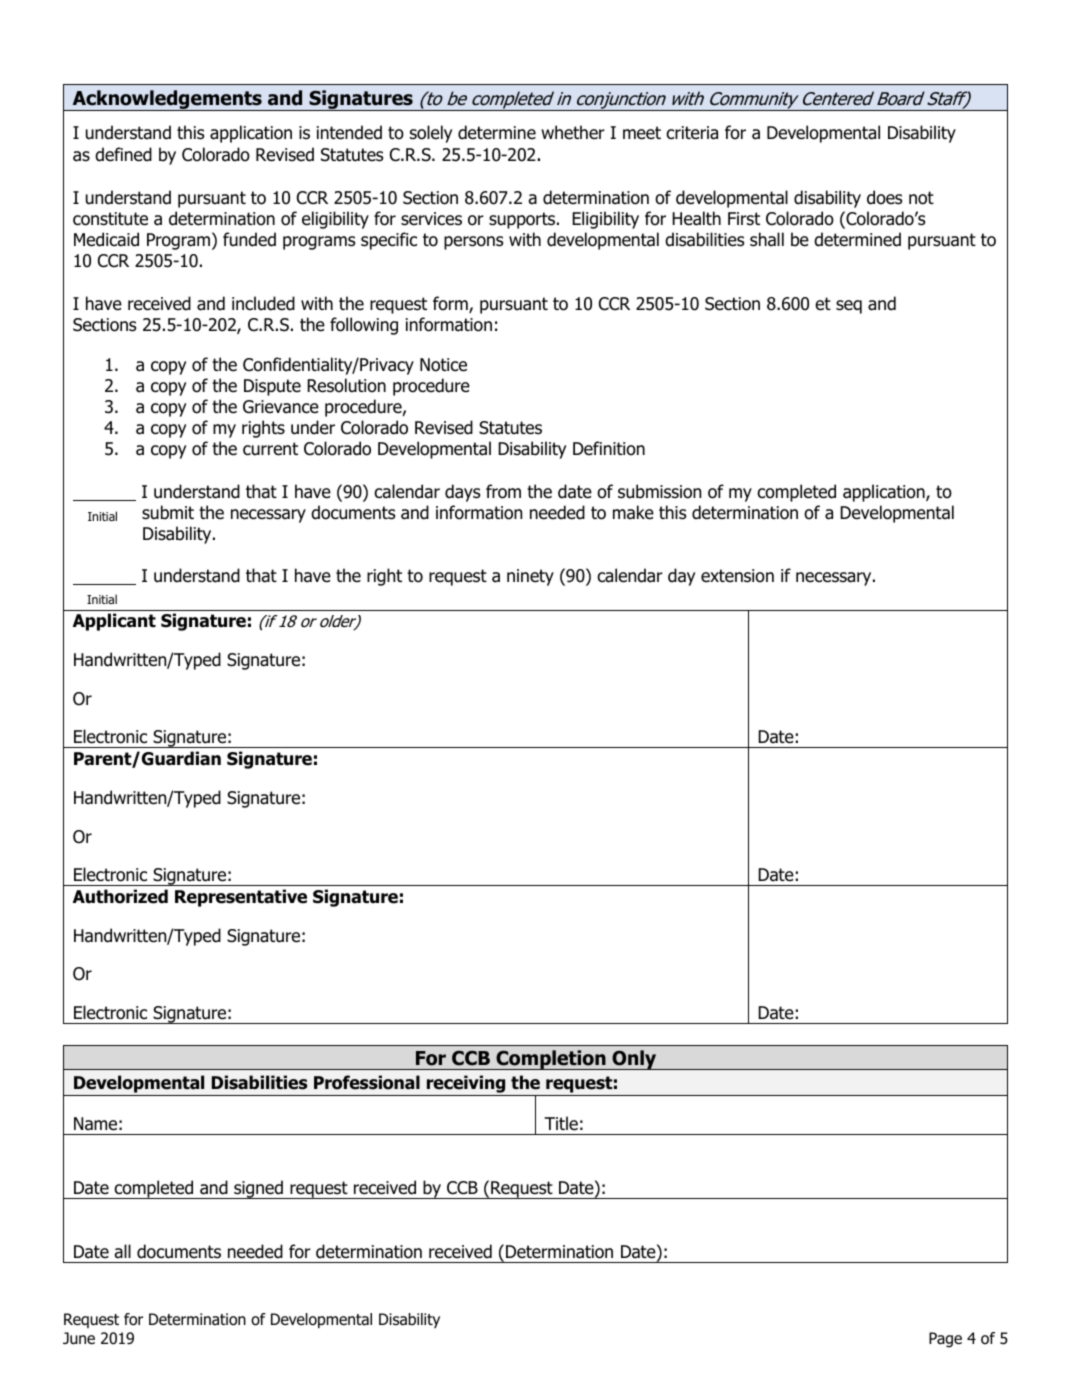  Describe the element at coordinates (737, 576) in the screenshot. I see `extension` at that location.
